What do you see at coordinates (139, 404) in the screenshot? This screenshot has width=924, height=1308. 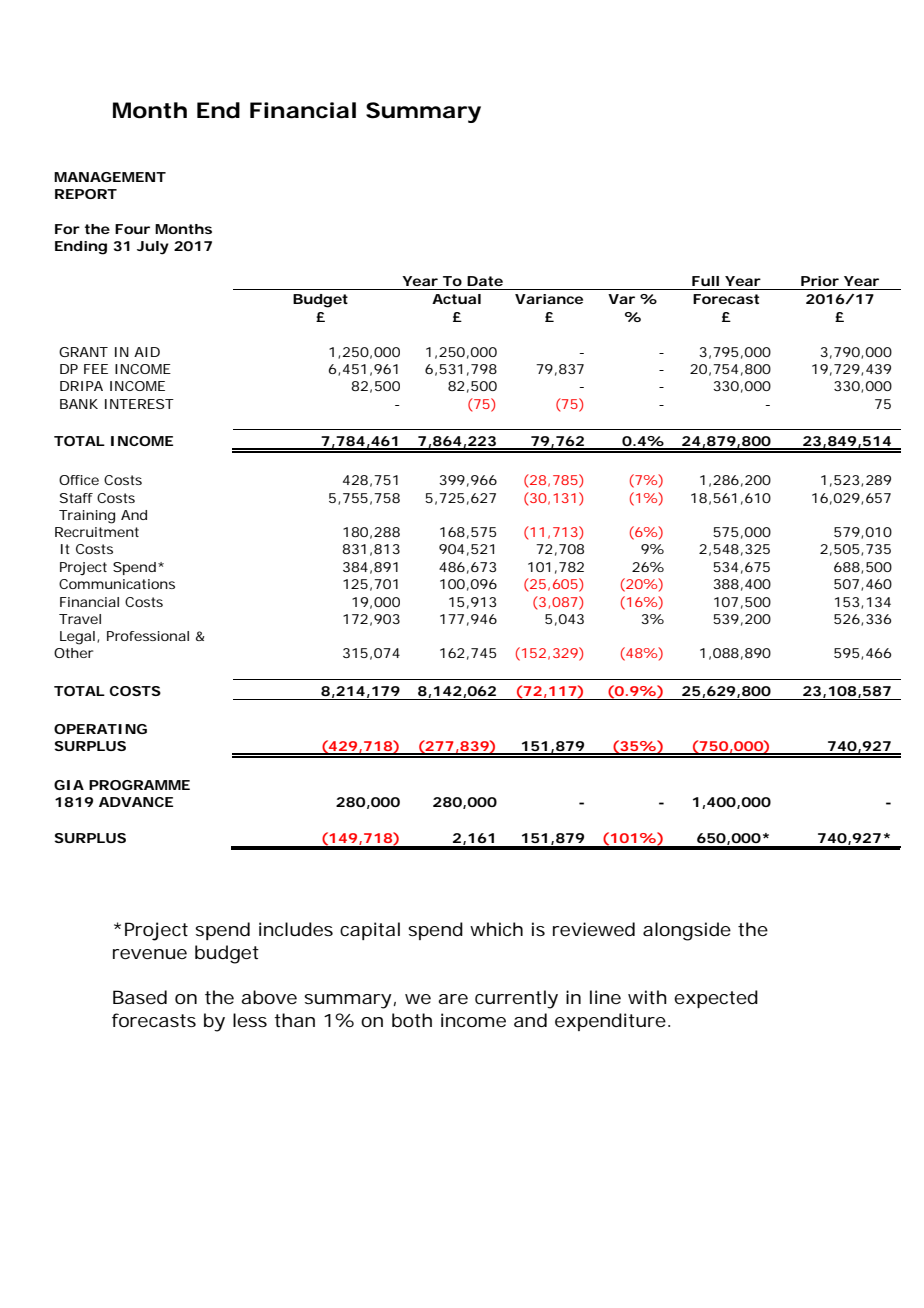 I see `INTEREST` at bounding box center [139, 404].
